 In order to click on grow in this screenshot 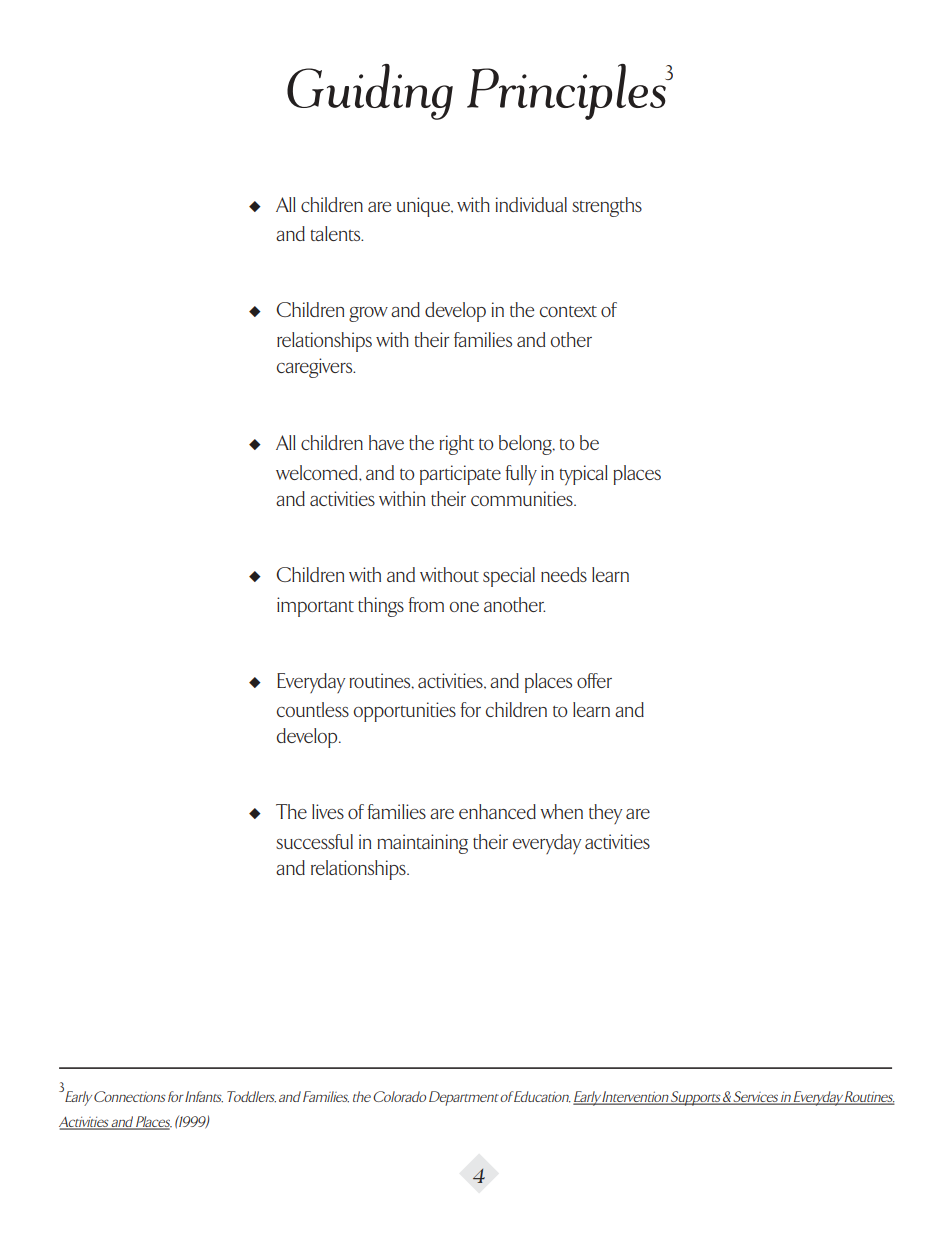, I will do `click(368, 314)`.
